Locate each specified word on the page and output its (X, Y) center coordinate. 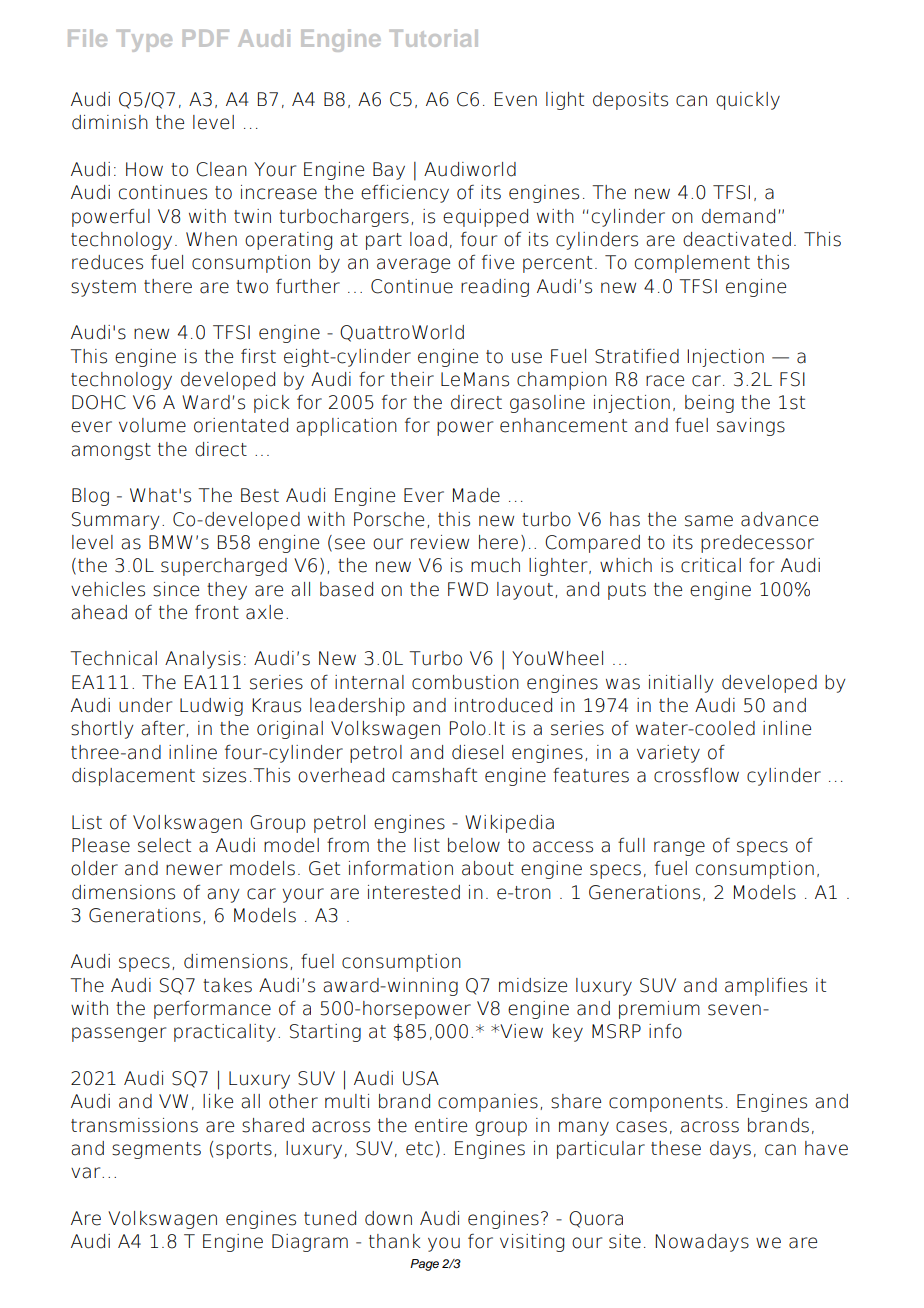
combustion (465, 682)
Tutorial (433, 38)
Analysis (203, 660)
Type (144, 41)
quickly (748, 101)
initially (681, 684)
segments (156, 1150)
